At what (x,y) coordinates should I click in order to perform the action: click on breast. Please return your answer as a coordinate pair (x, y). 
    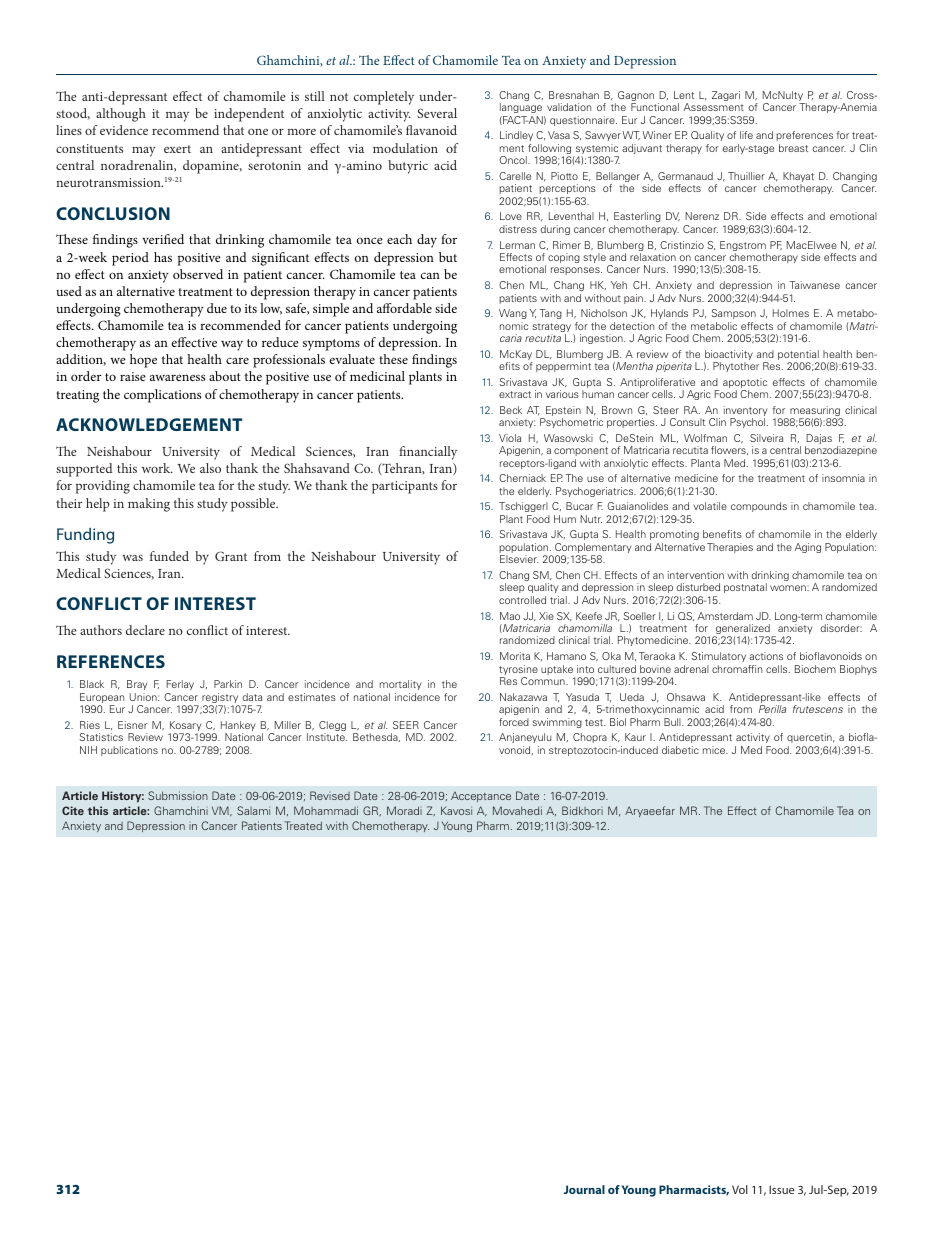
    Looking at the image, I should click on (793, 148).
